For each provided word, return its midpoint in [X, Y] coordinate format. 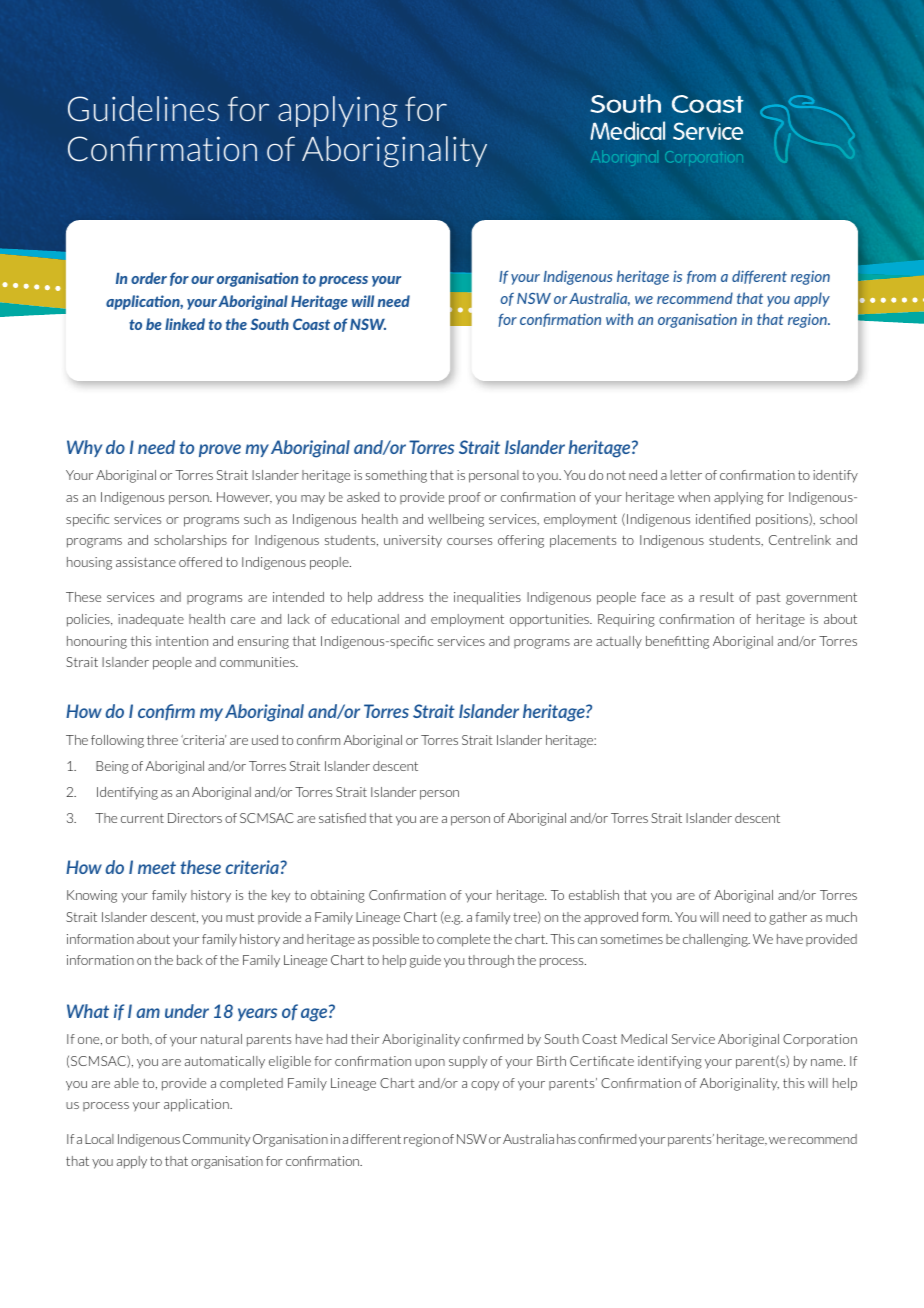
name [828, 1062]
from [701, 277]
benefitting [677, 642]
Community [216, 1140]
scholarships [190, 541]
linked [185, 324]
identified [723, 519]
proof [465, 498]
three [162, 740]
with [619, 319]
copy [485, 1086]
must [240, 917]
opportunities [550, 620]
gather [788, 918]
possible [396, 940]
